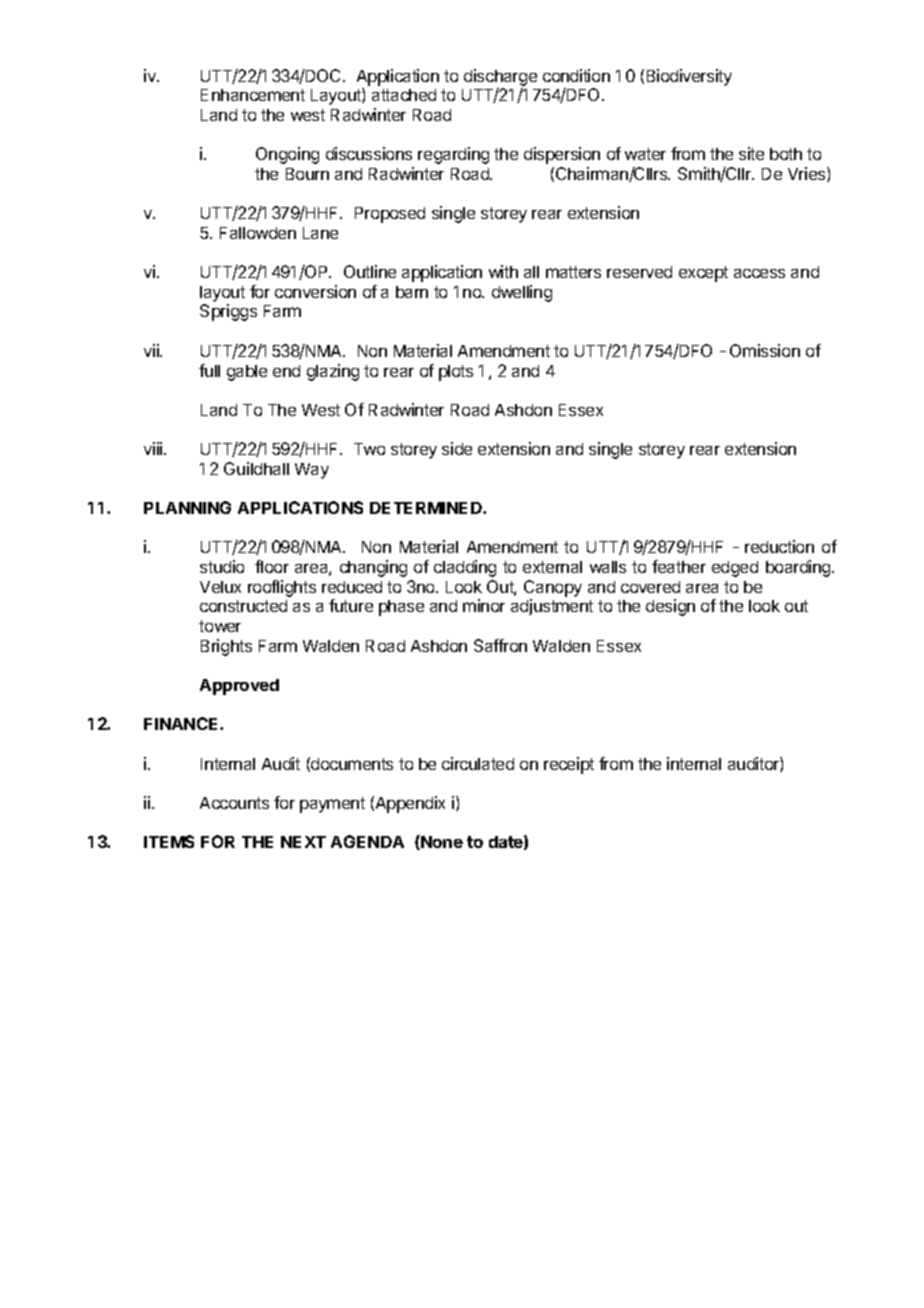 The image size is (924, 1308). What do you see at coordinates (209, 370) in the screenshot?
I see `full` at bounding box center [209, 370].
